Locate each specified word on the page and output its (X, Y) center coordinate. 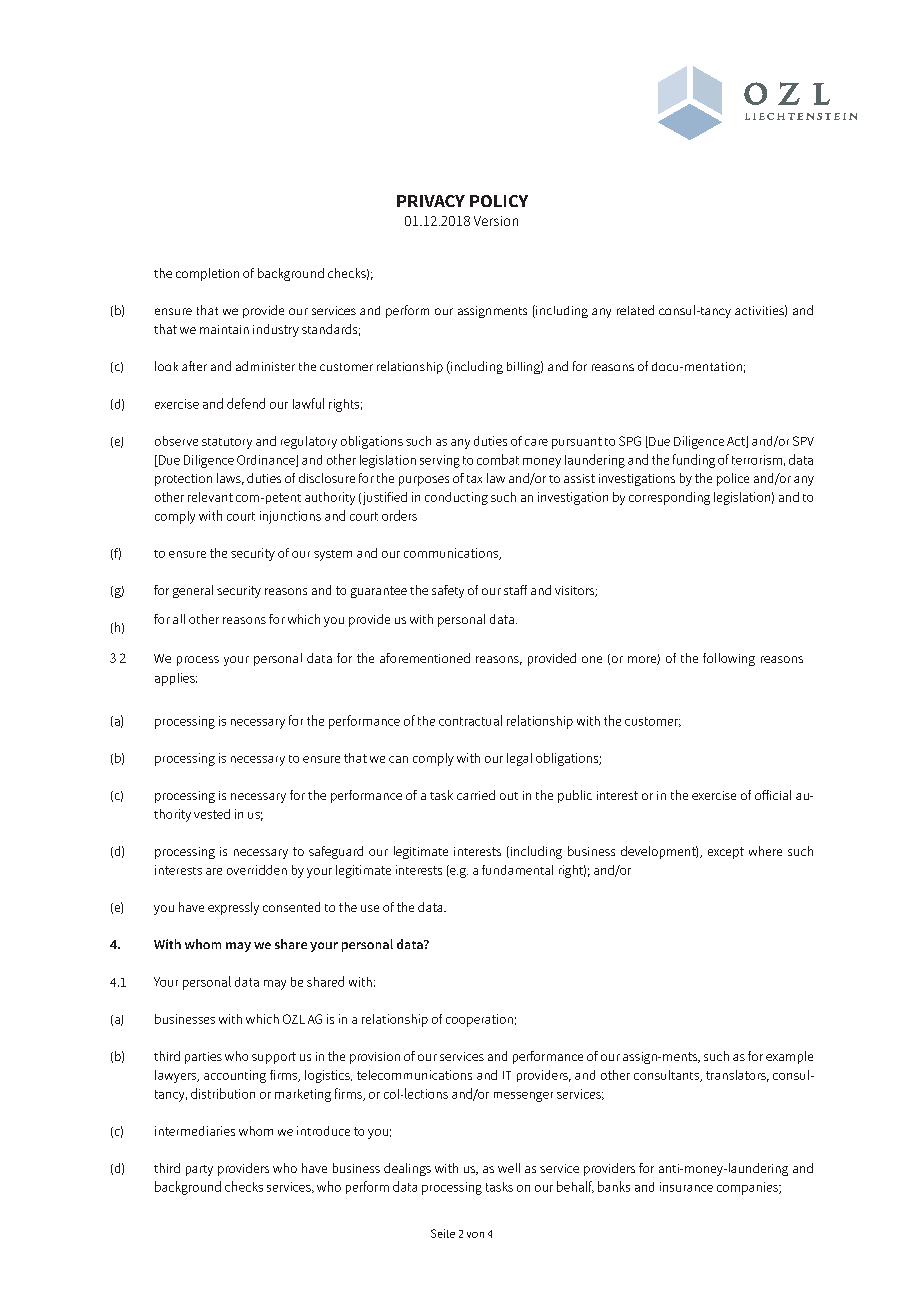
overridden (257, 870)
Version (496, 221)
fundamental (517, 870)
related (635, 310)
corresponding (669, 498)
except (726, 853)
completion (207, 274)
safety (448, 591)
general (193, 591)
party (199, 1170)
